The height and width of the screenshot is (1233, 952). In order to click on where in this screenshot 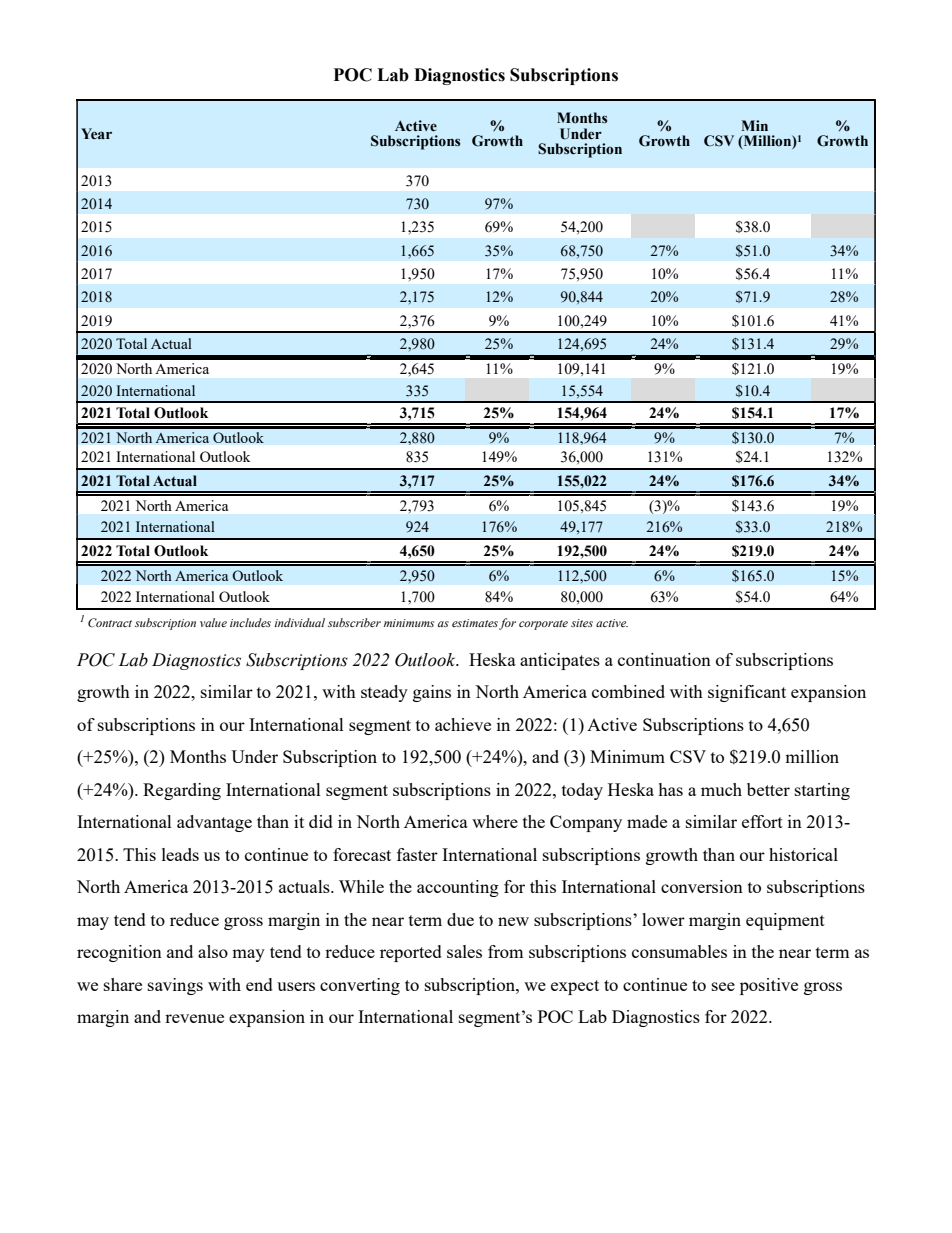, I will do `click(495, 821)`.
